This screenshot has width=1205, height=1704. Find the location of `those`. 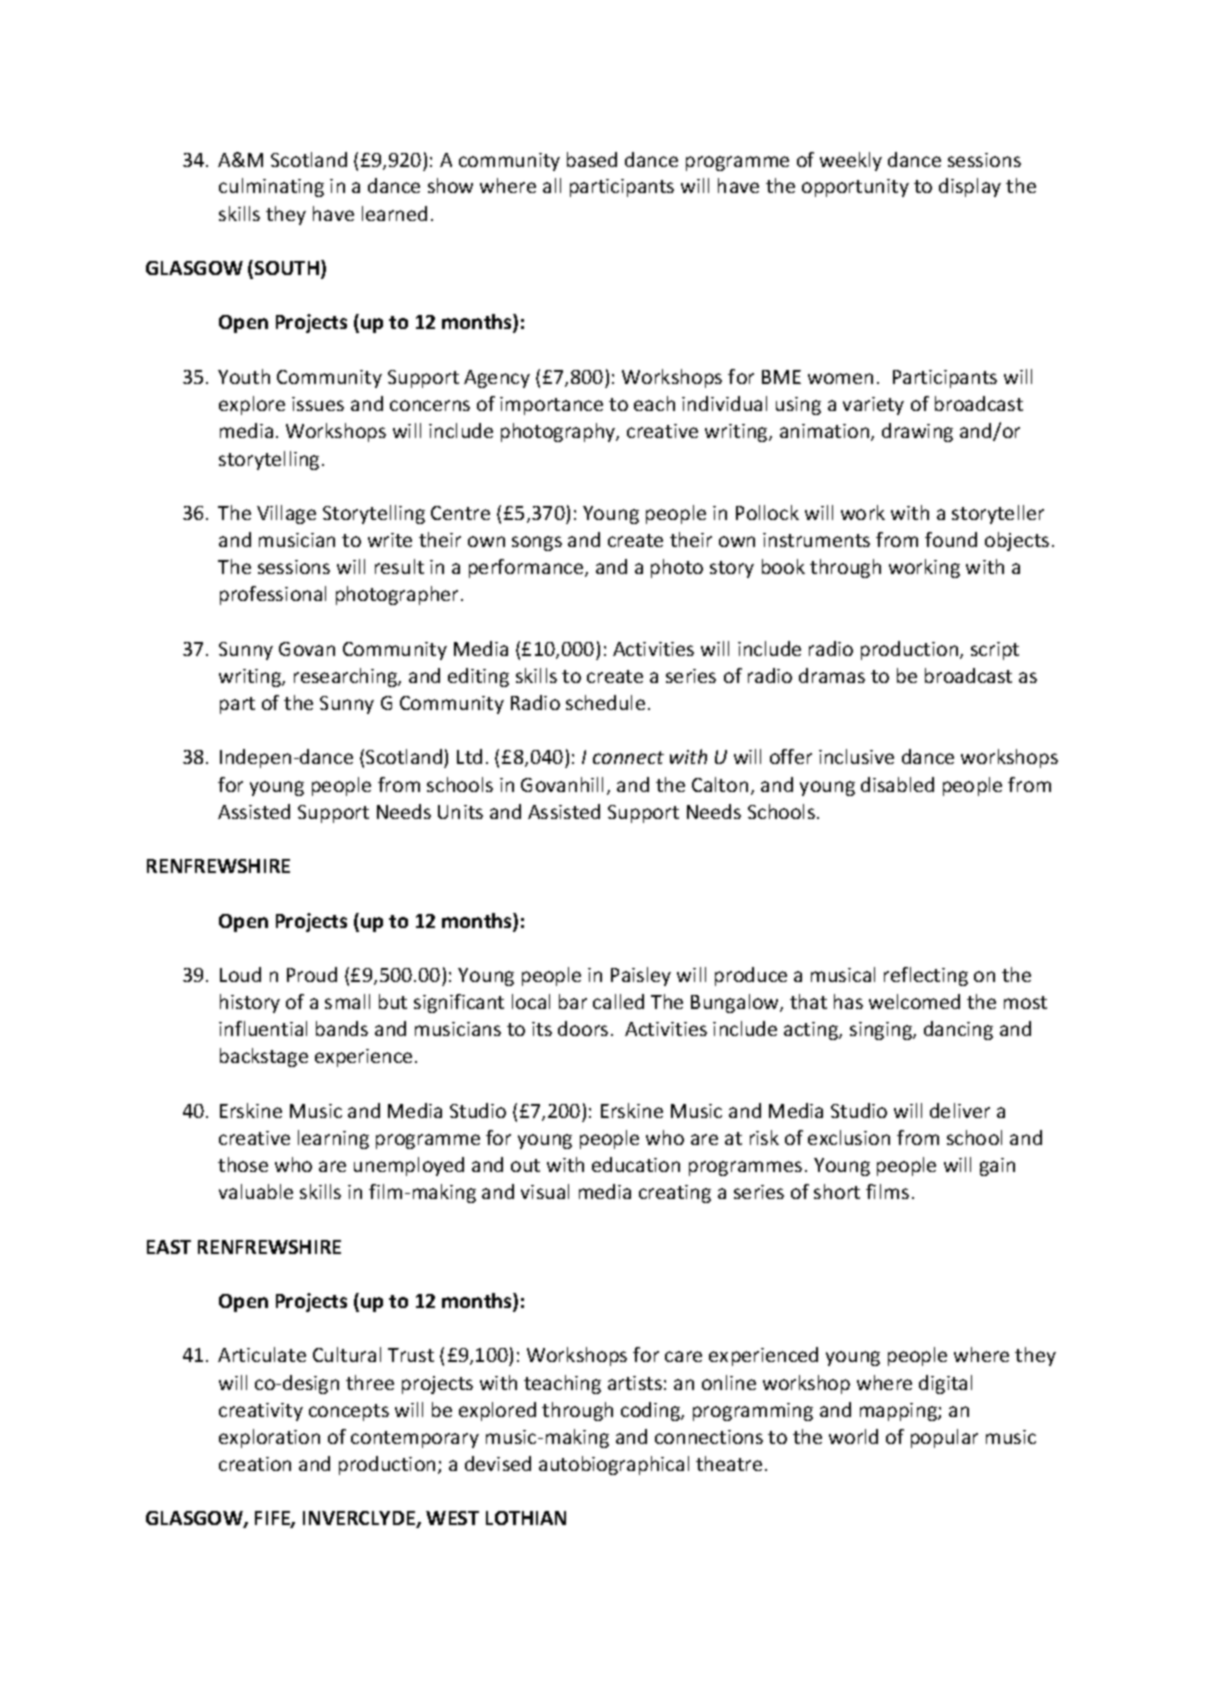

those is located at coordinates (243, 1164).
